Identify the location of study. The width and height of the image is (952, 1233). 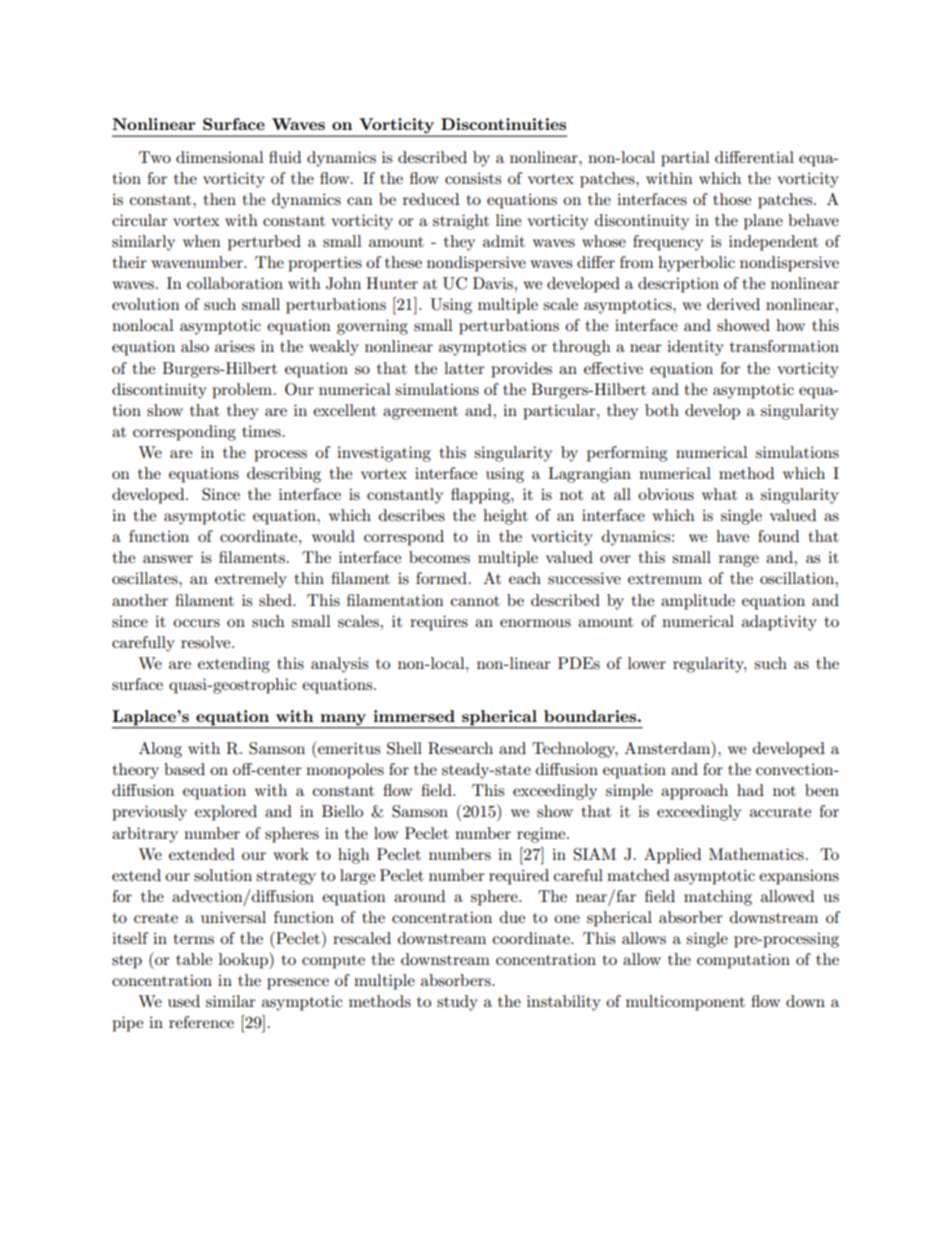
(457, 1003).
